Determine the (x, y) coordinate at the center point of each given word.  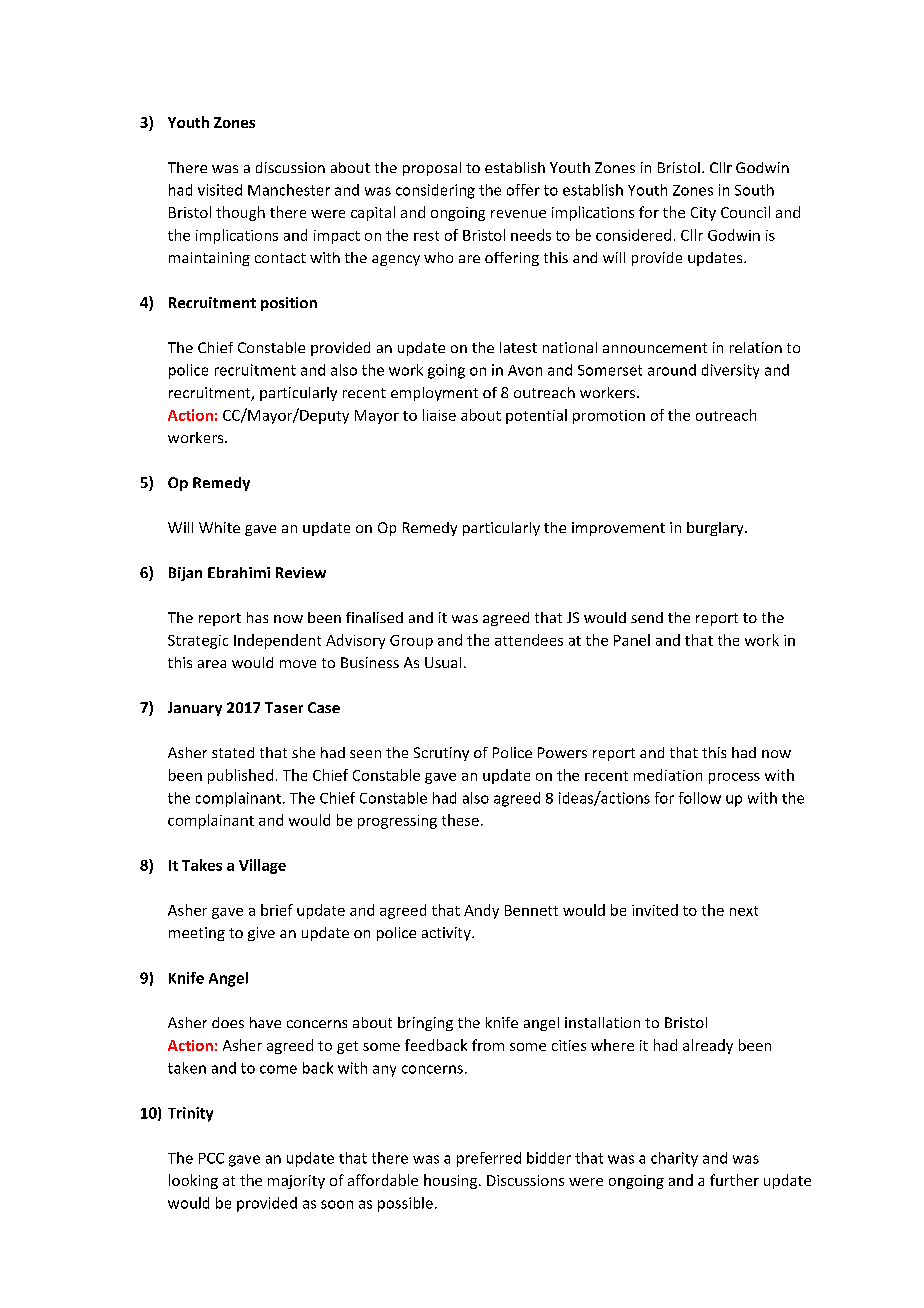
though (240, 213)
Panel (632, 640)
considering (435, 191)
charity (674, 1159)
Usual (443, 662)
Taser (284, 707)
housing (450, 1181)
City (703, 214)
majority (296, 1182)
